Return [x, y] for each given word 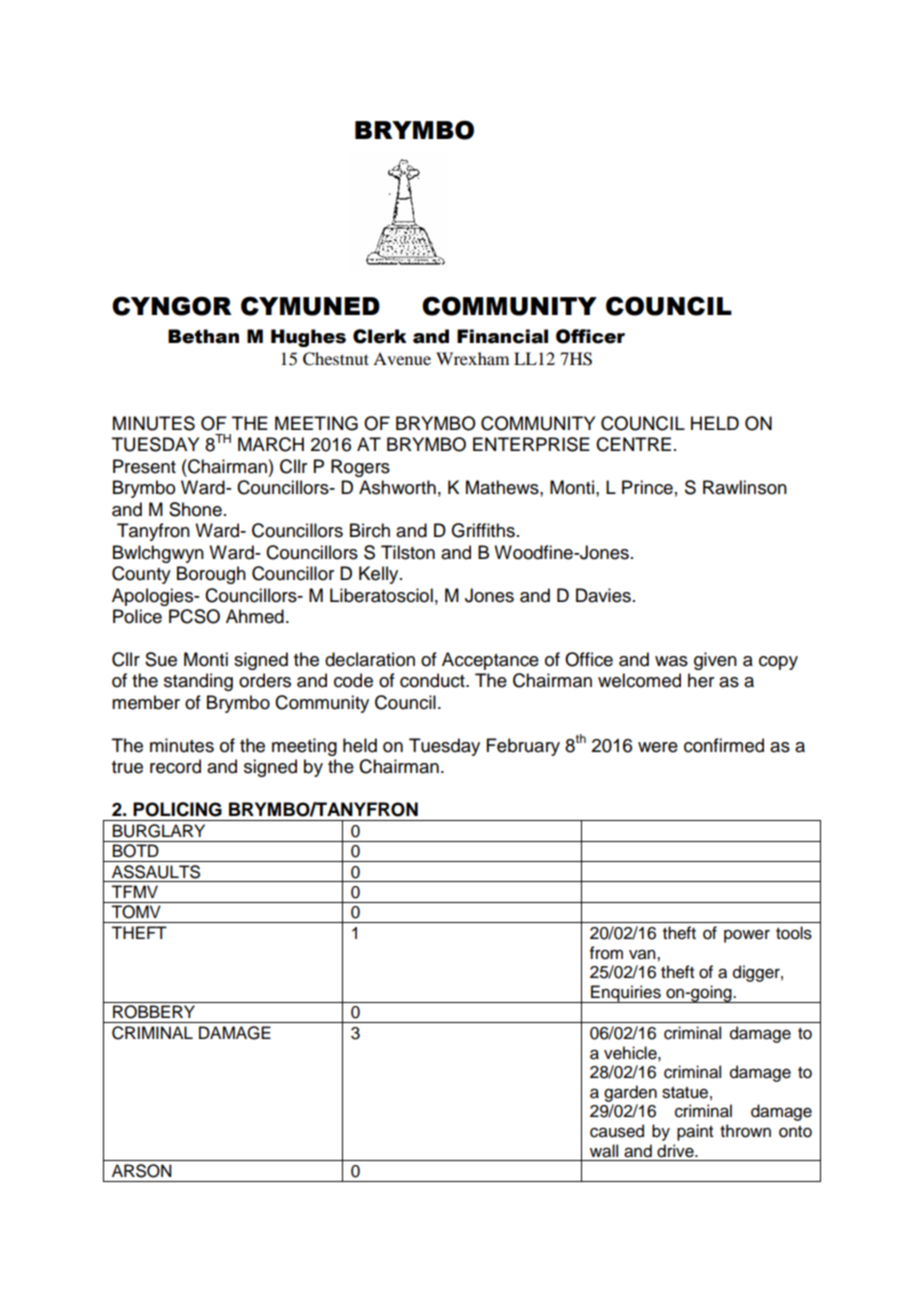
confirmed [724, 745]
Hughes [308, 338]
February [523, 747]
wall [604, 1151]
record [175, 766]
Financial [502, 336]
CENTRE [633, 444]
